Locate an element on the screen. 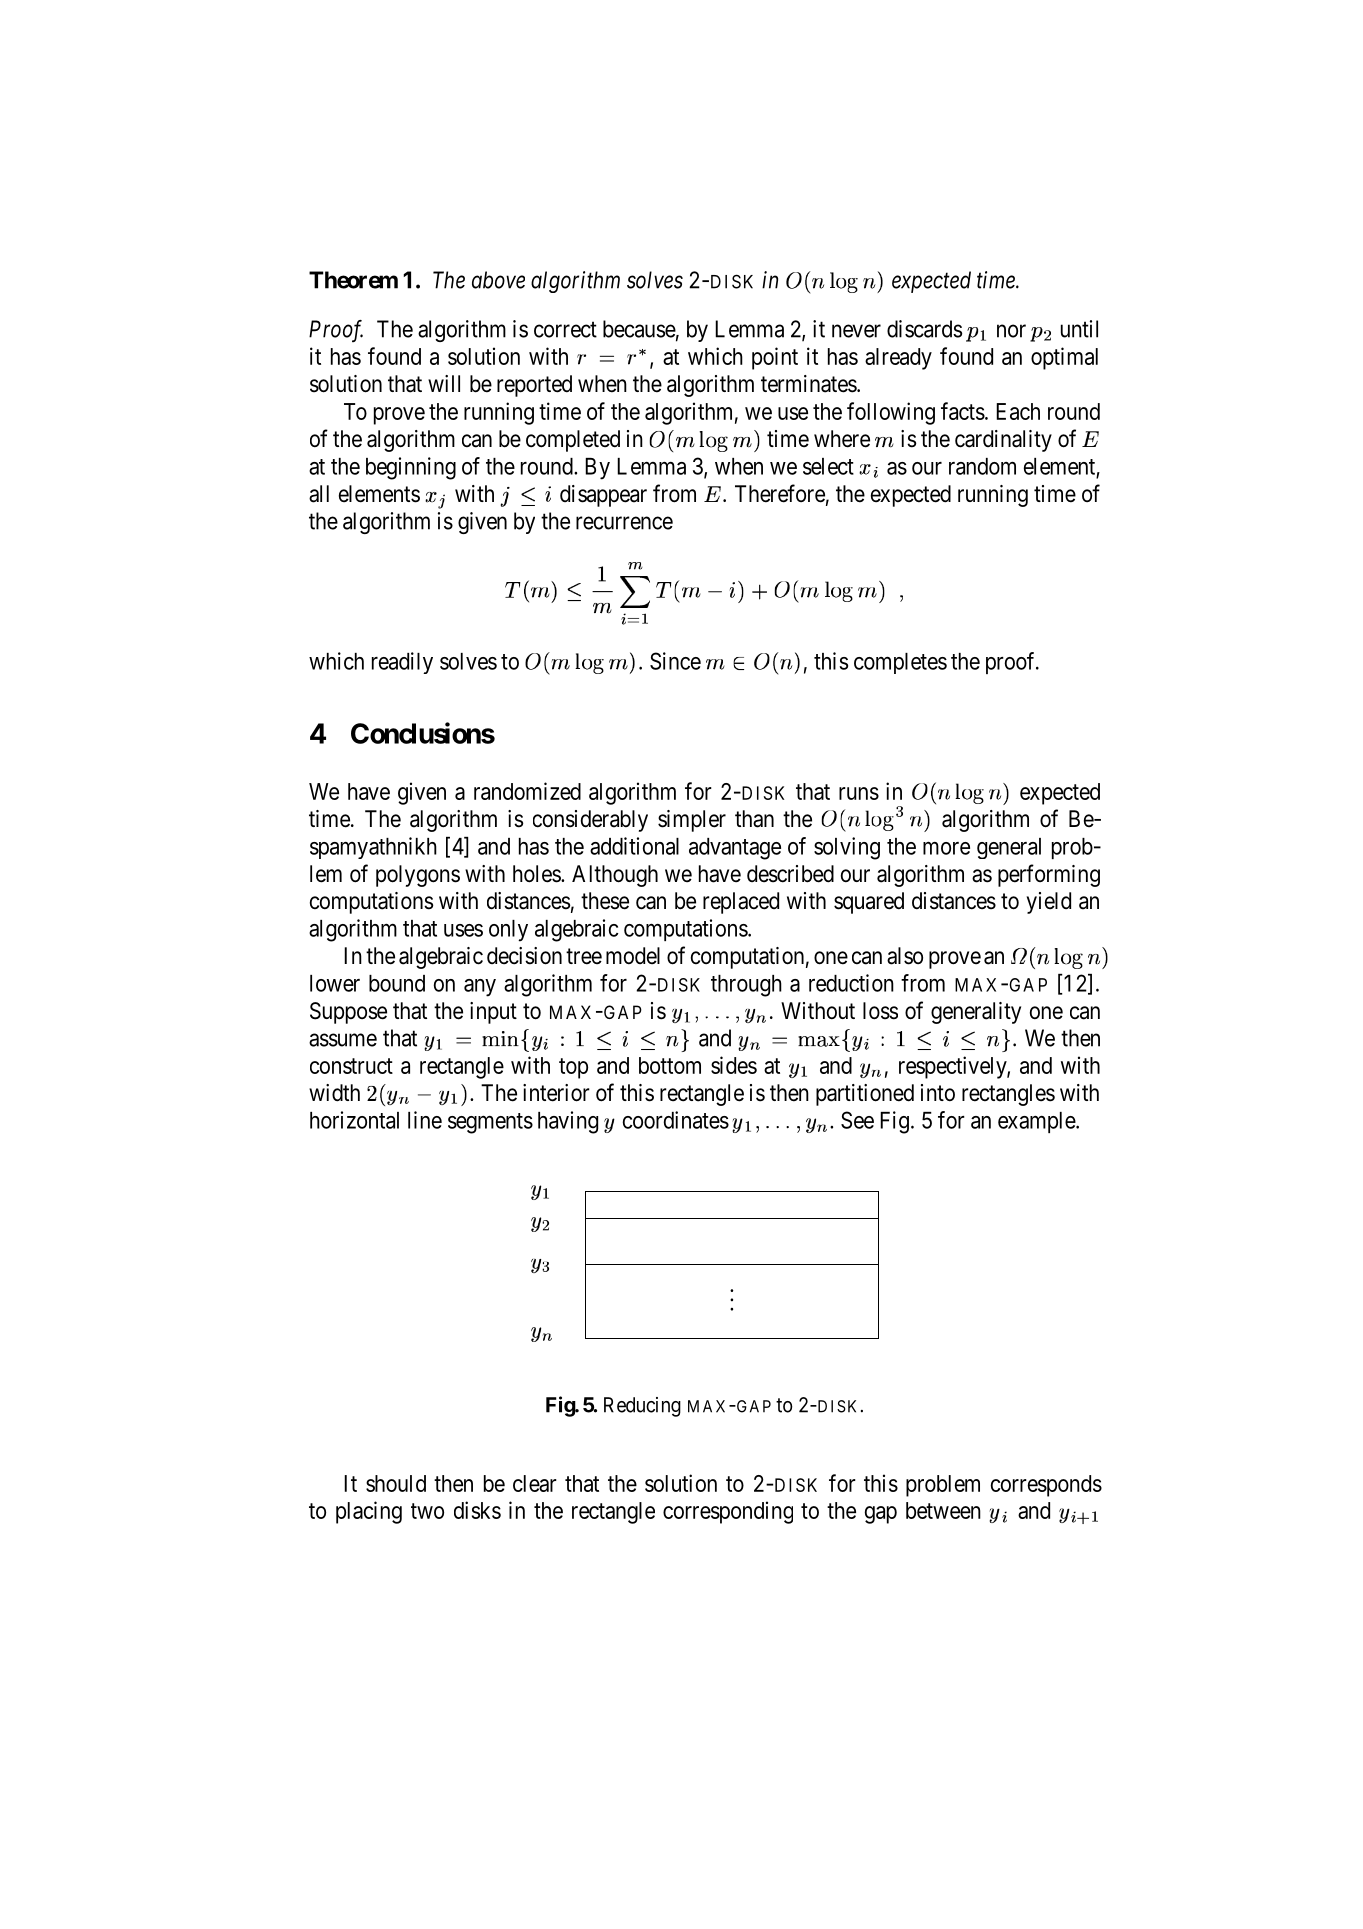 The image size is (1363, 1929). coordinates is located at coordinates (676, 1120).
